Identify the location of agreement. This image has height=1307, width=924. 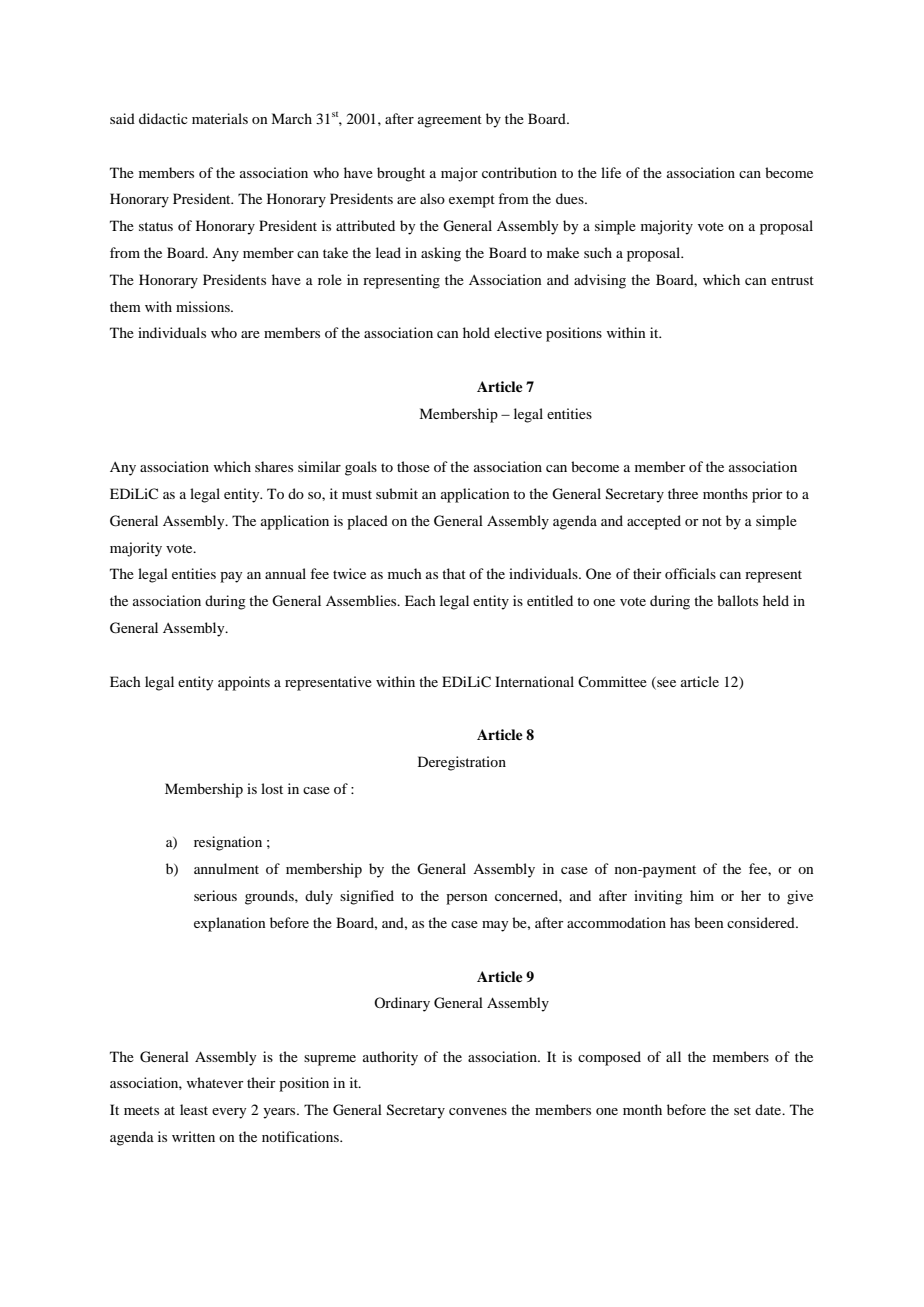
(450, 121).
